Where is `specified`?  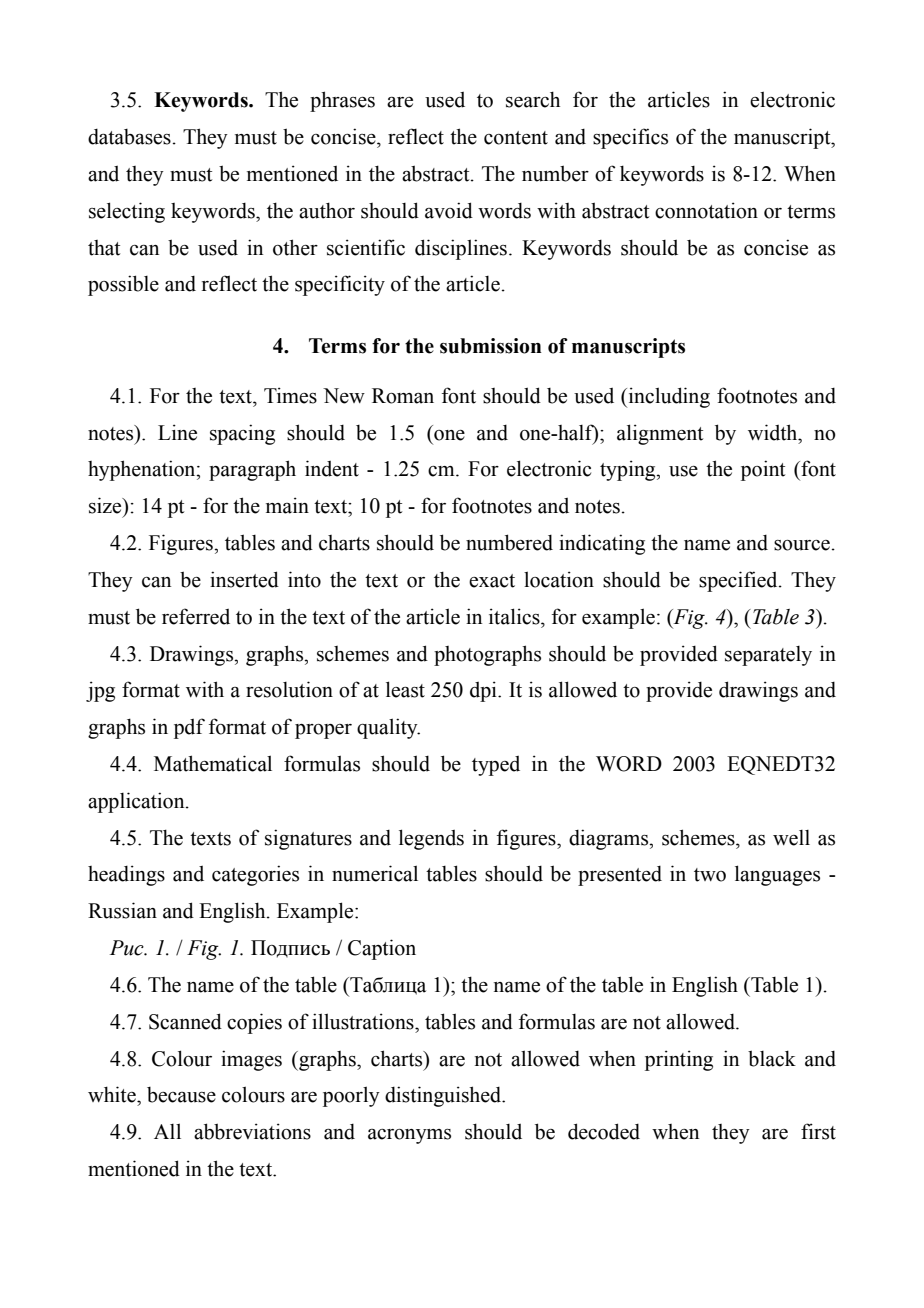 specified is located at coordinates (739, 581).
